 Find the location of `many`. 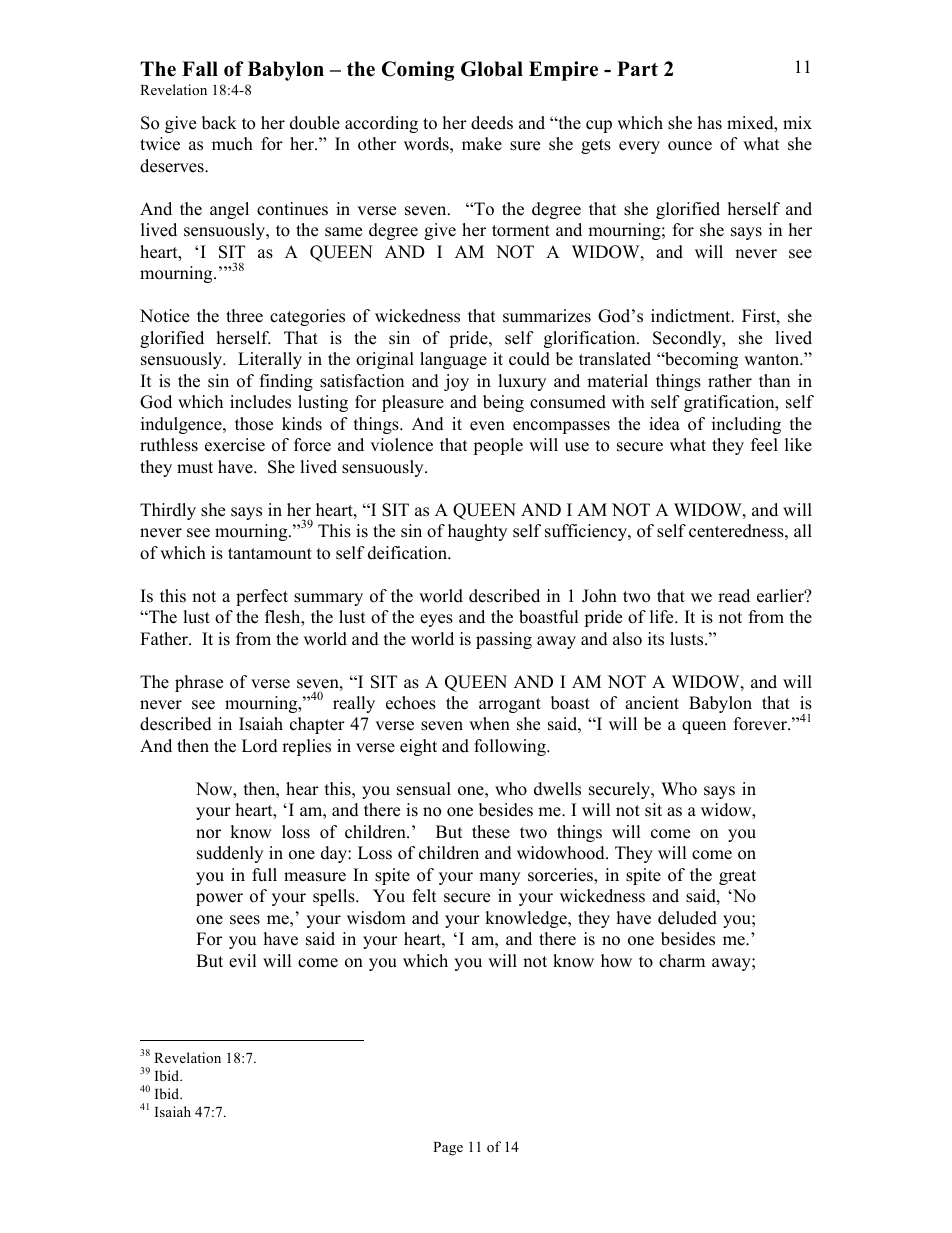

many is located at coordinates (499, 878).
